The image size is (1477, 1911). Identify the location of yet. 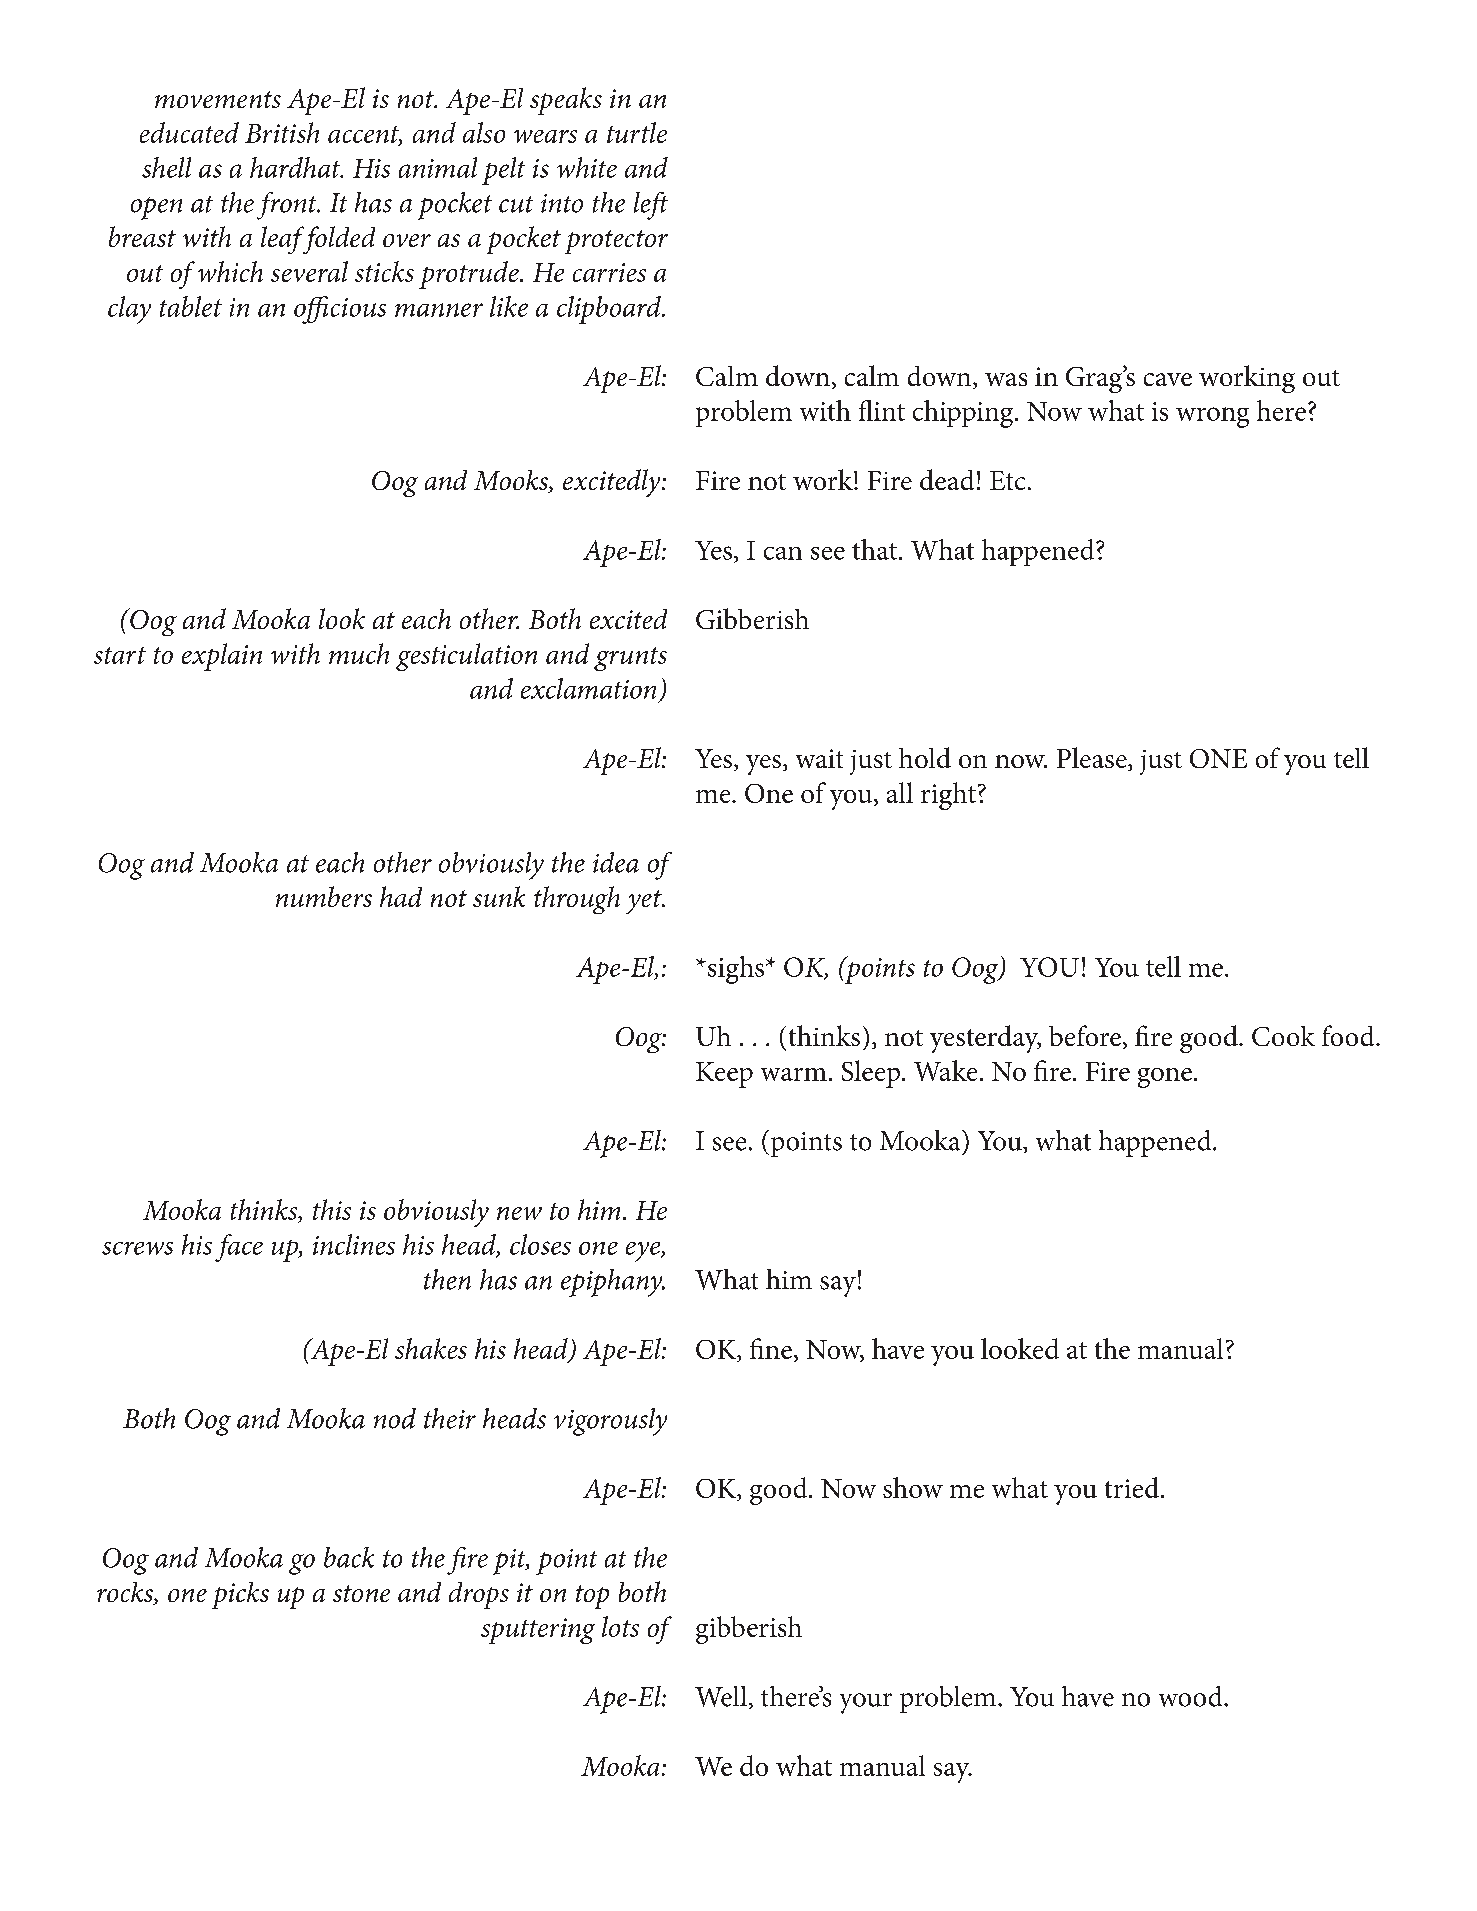
(645, 902).
